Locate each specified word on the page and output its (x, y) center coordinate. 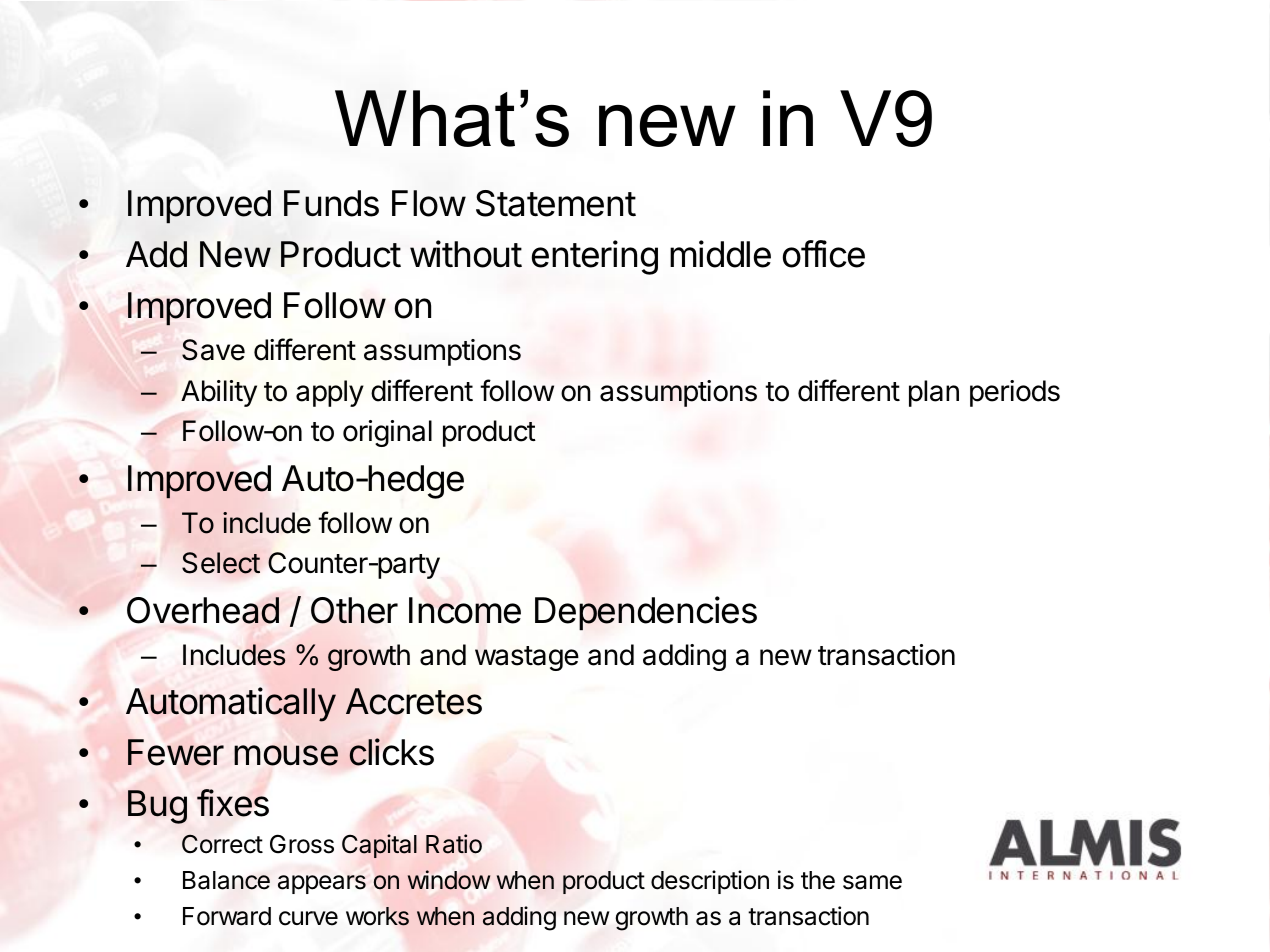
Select (221, 563)
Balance (226, 880)
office (824, 254)
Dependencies (646, 613)
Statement (556, 203)
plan (934, 393)
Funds (331, 203)
